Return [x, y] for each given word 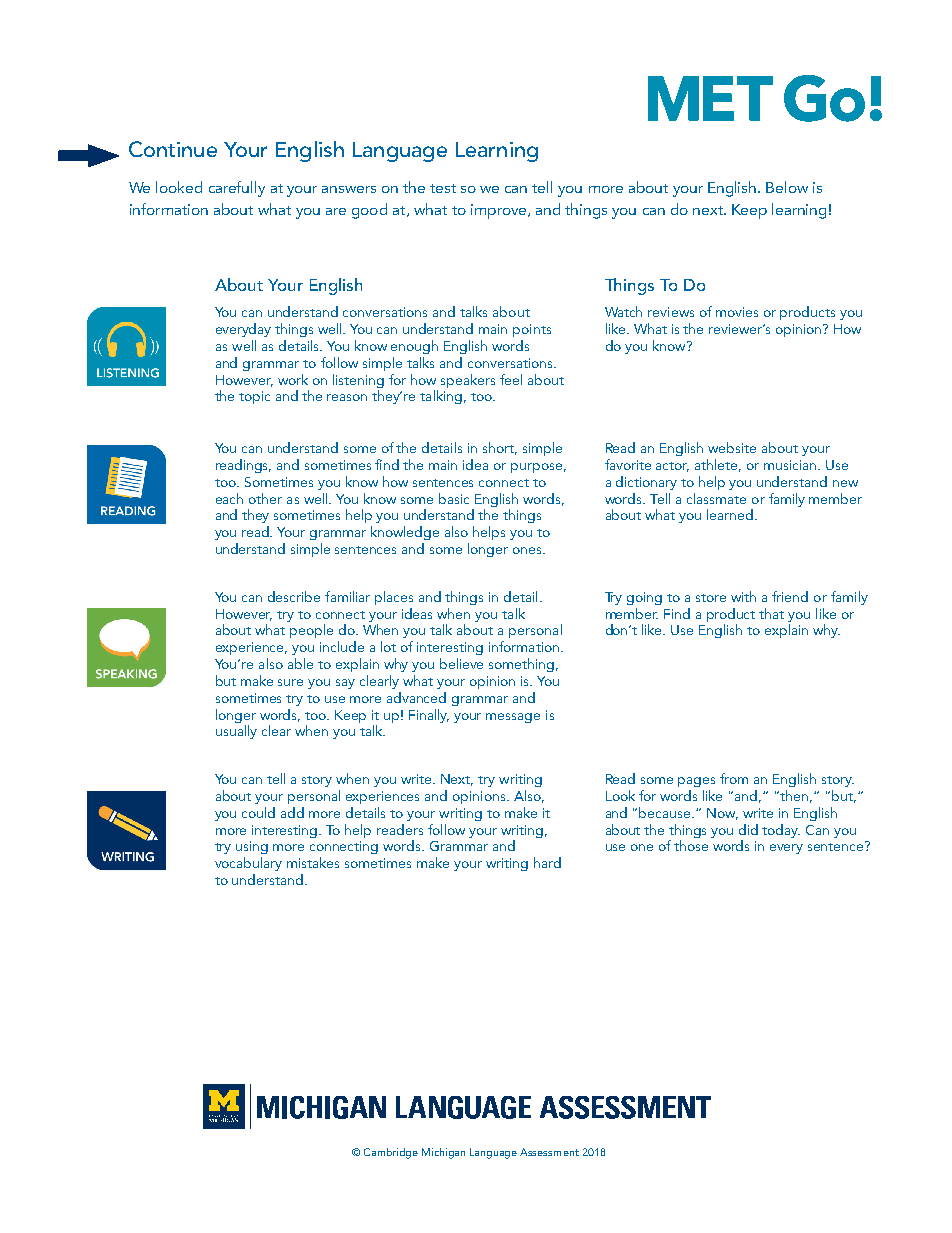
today [781, 831]
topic [254, 397]
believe [461, 663]
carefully [237, 189]
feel [511, 379]
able [300, 663]
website [732, 447]
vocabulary [248, 864]
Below [787, 187]
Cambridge [391, 1153]
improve [500, 211]
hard [547, 862]
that [771, 613]
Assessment [549, 1152]
